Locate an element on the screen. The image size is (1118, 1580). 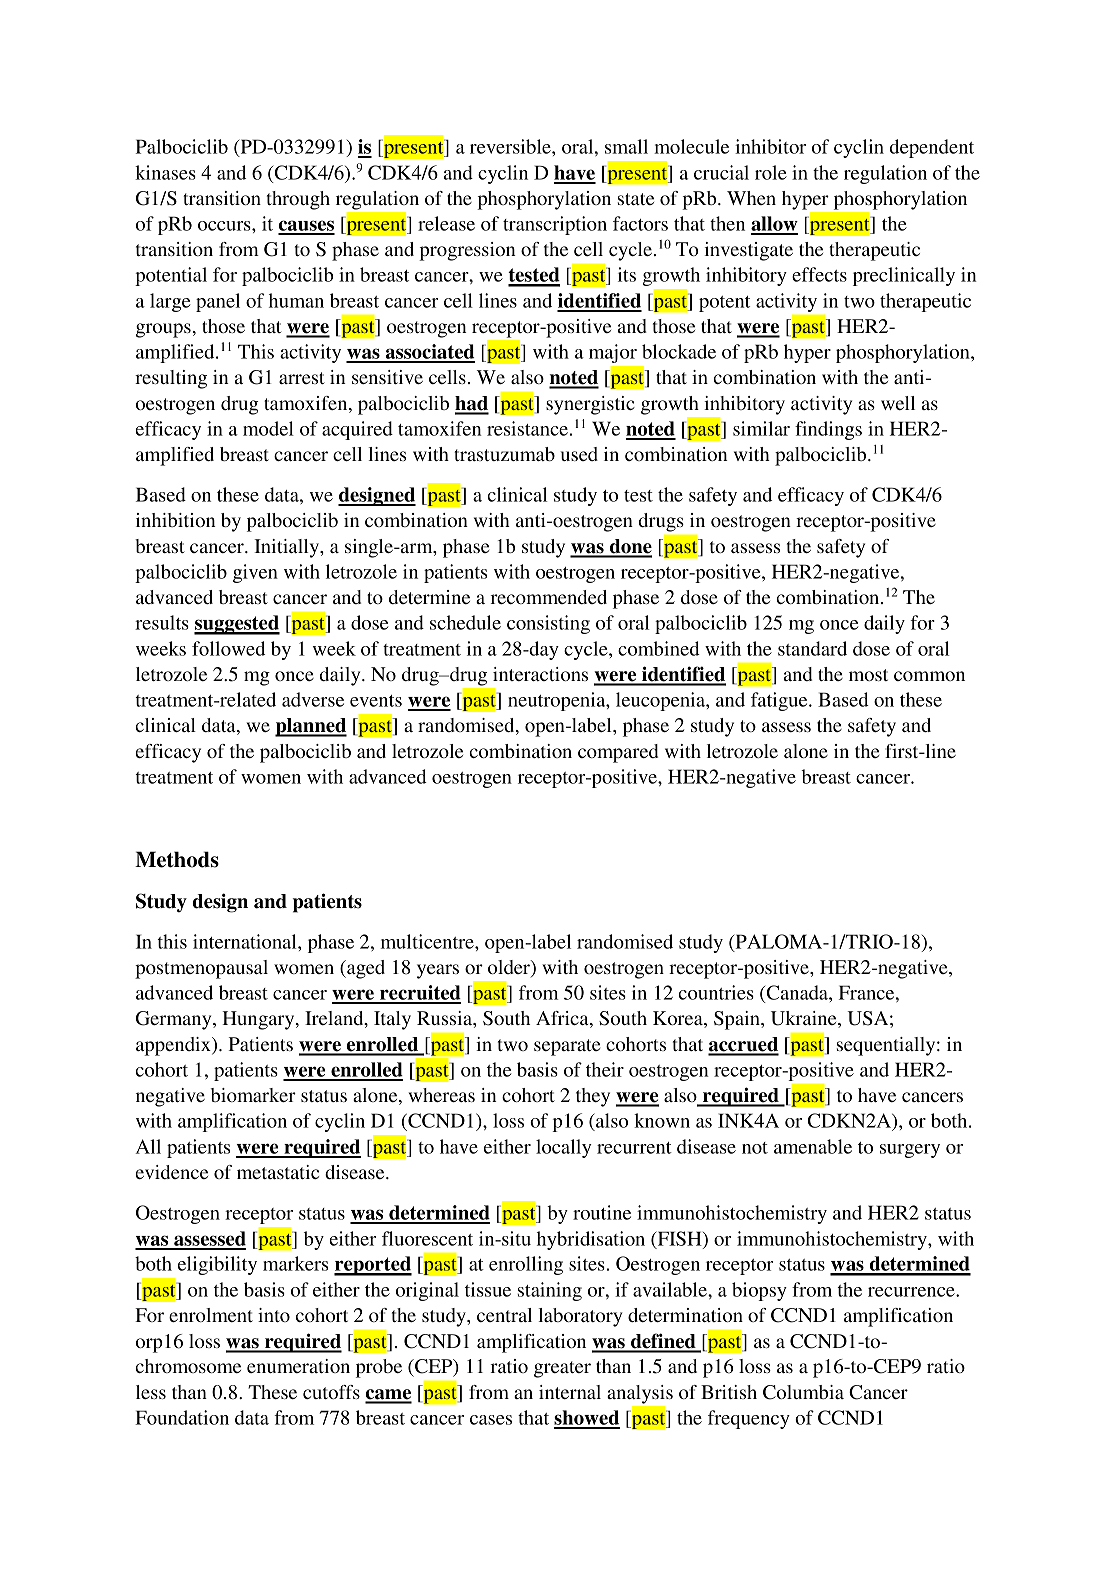
recommended is located at coordinates (549, 597).
